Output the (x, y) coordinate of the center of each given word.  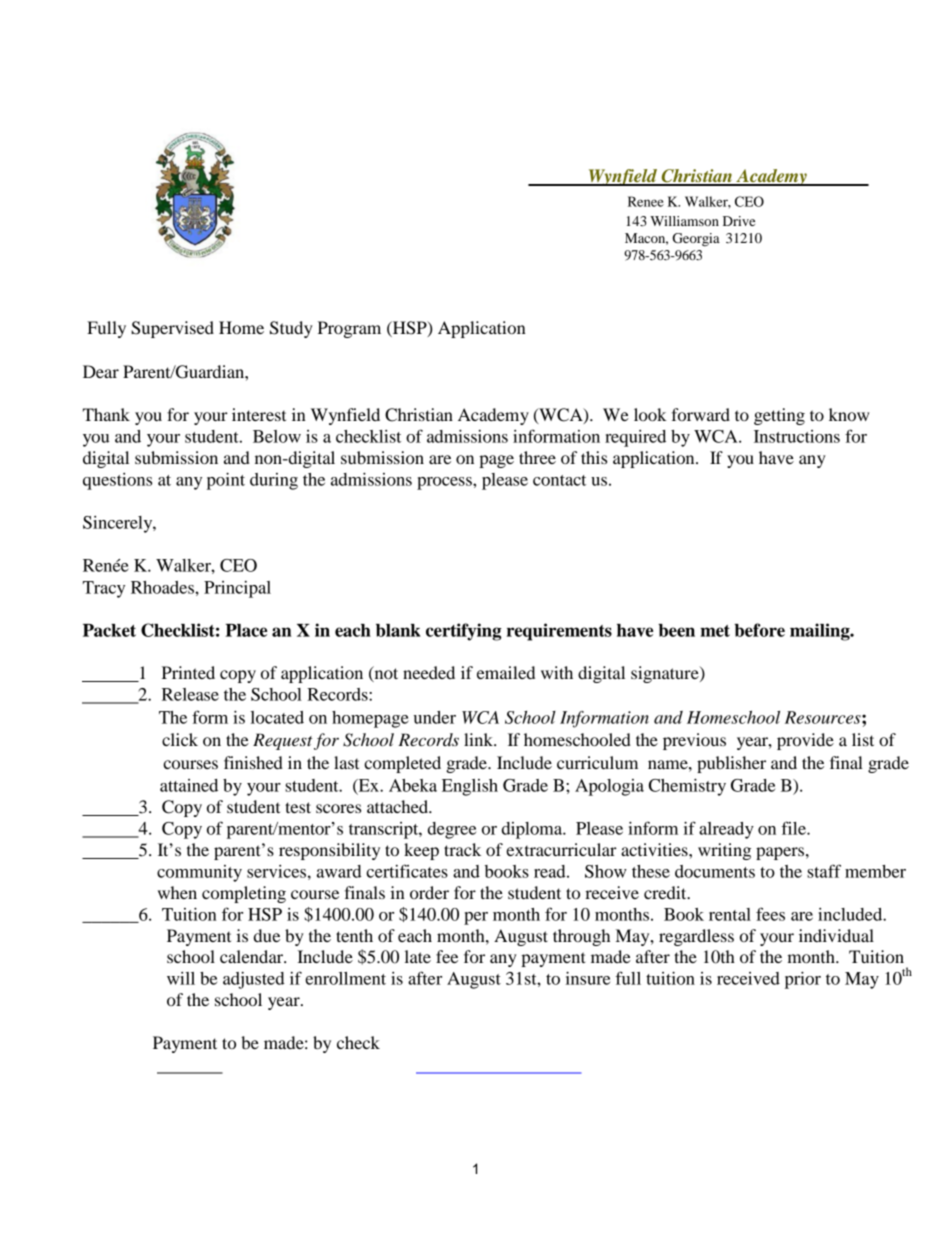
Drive (739, 221)
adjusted (254, 980)
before (759, 630)
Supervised (172, 329)
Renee (646, 201)
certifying (463, 632)
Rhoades (163, 587)
